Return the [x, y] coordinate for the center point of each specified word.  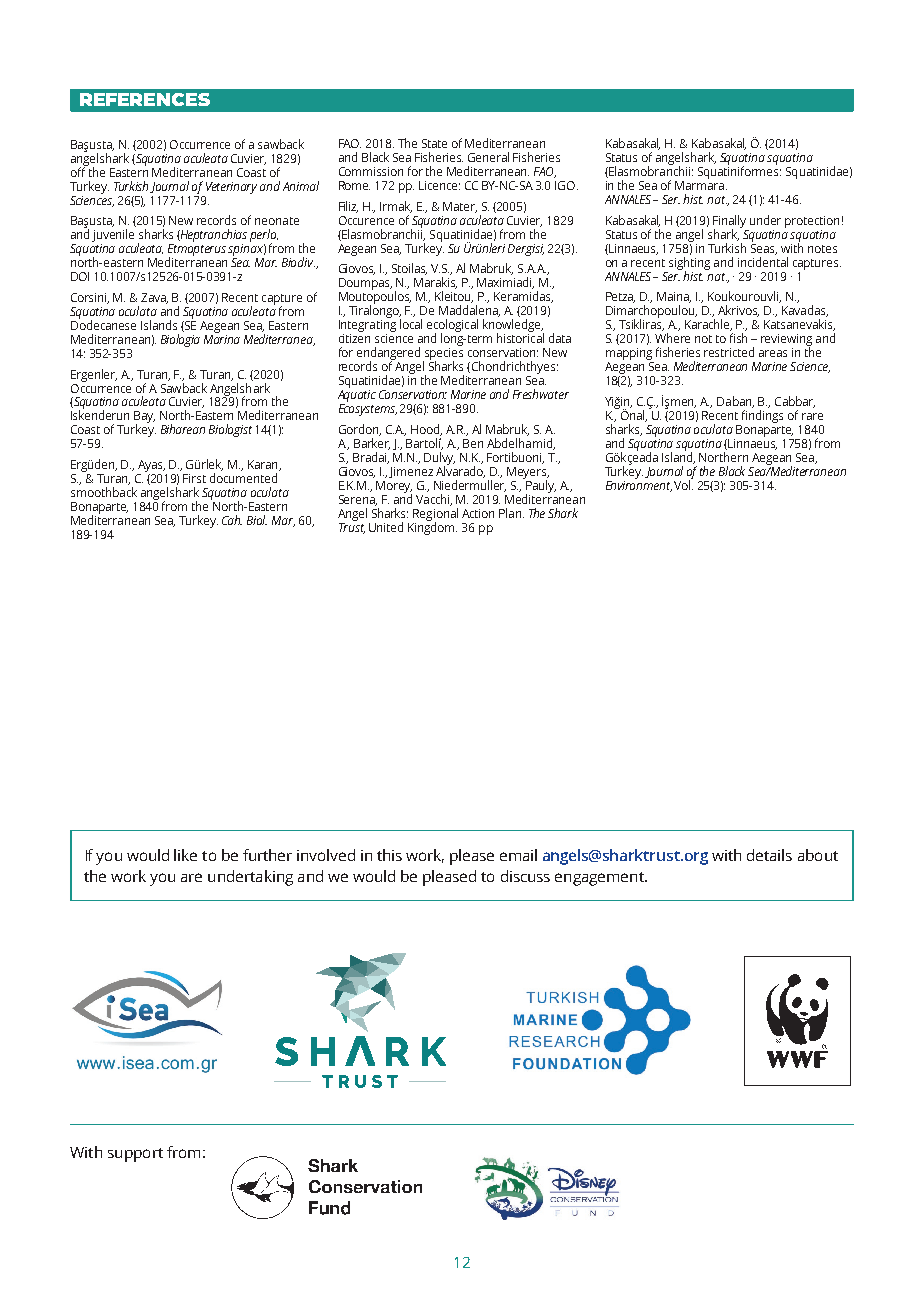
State [434, 143]
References [145, 99]
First [194, 478]
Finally [729, 222]
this [389, 855]
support [135, 1155]
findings [762, 416]
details [769, 855]
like [185, 855]
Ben [473, 443]
